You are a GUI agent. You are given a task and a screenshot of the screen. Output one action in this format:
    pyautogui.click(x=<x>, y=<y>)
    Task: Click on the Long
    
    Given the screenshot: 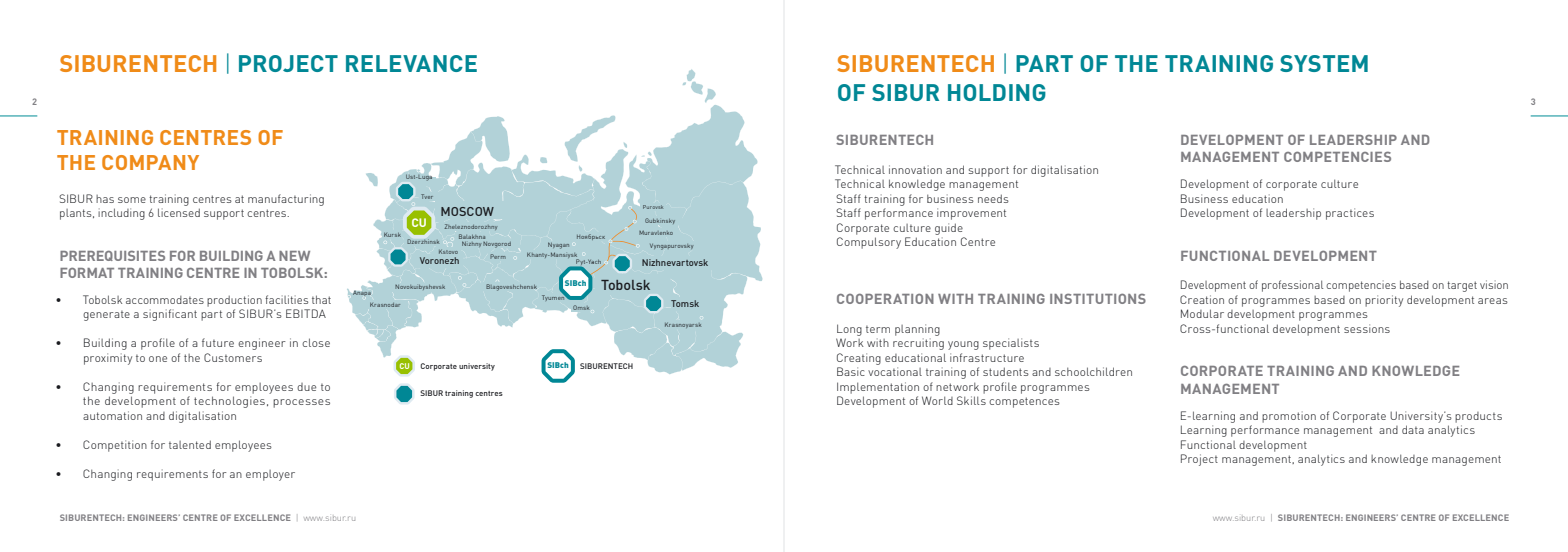 What is the action you would take?
    pyautogui.click(x=849, y=330)
